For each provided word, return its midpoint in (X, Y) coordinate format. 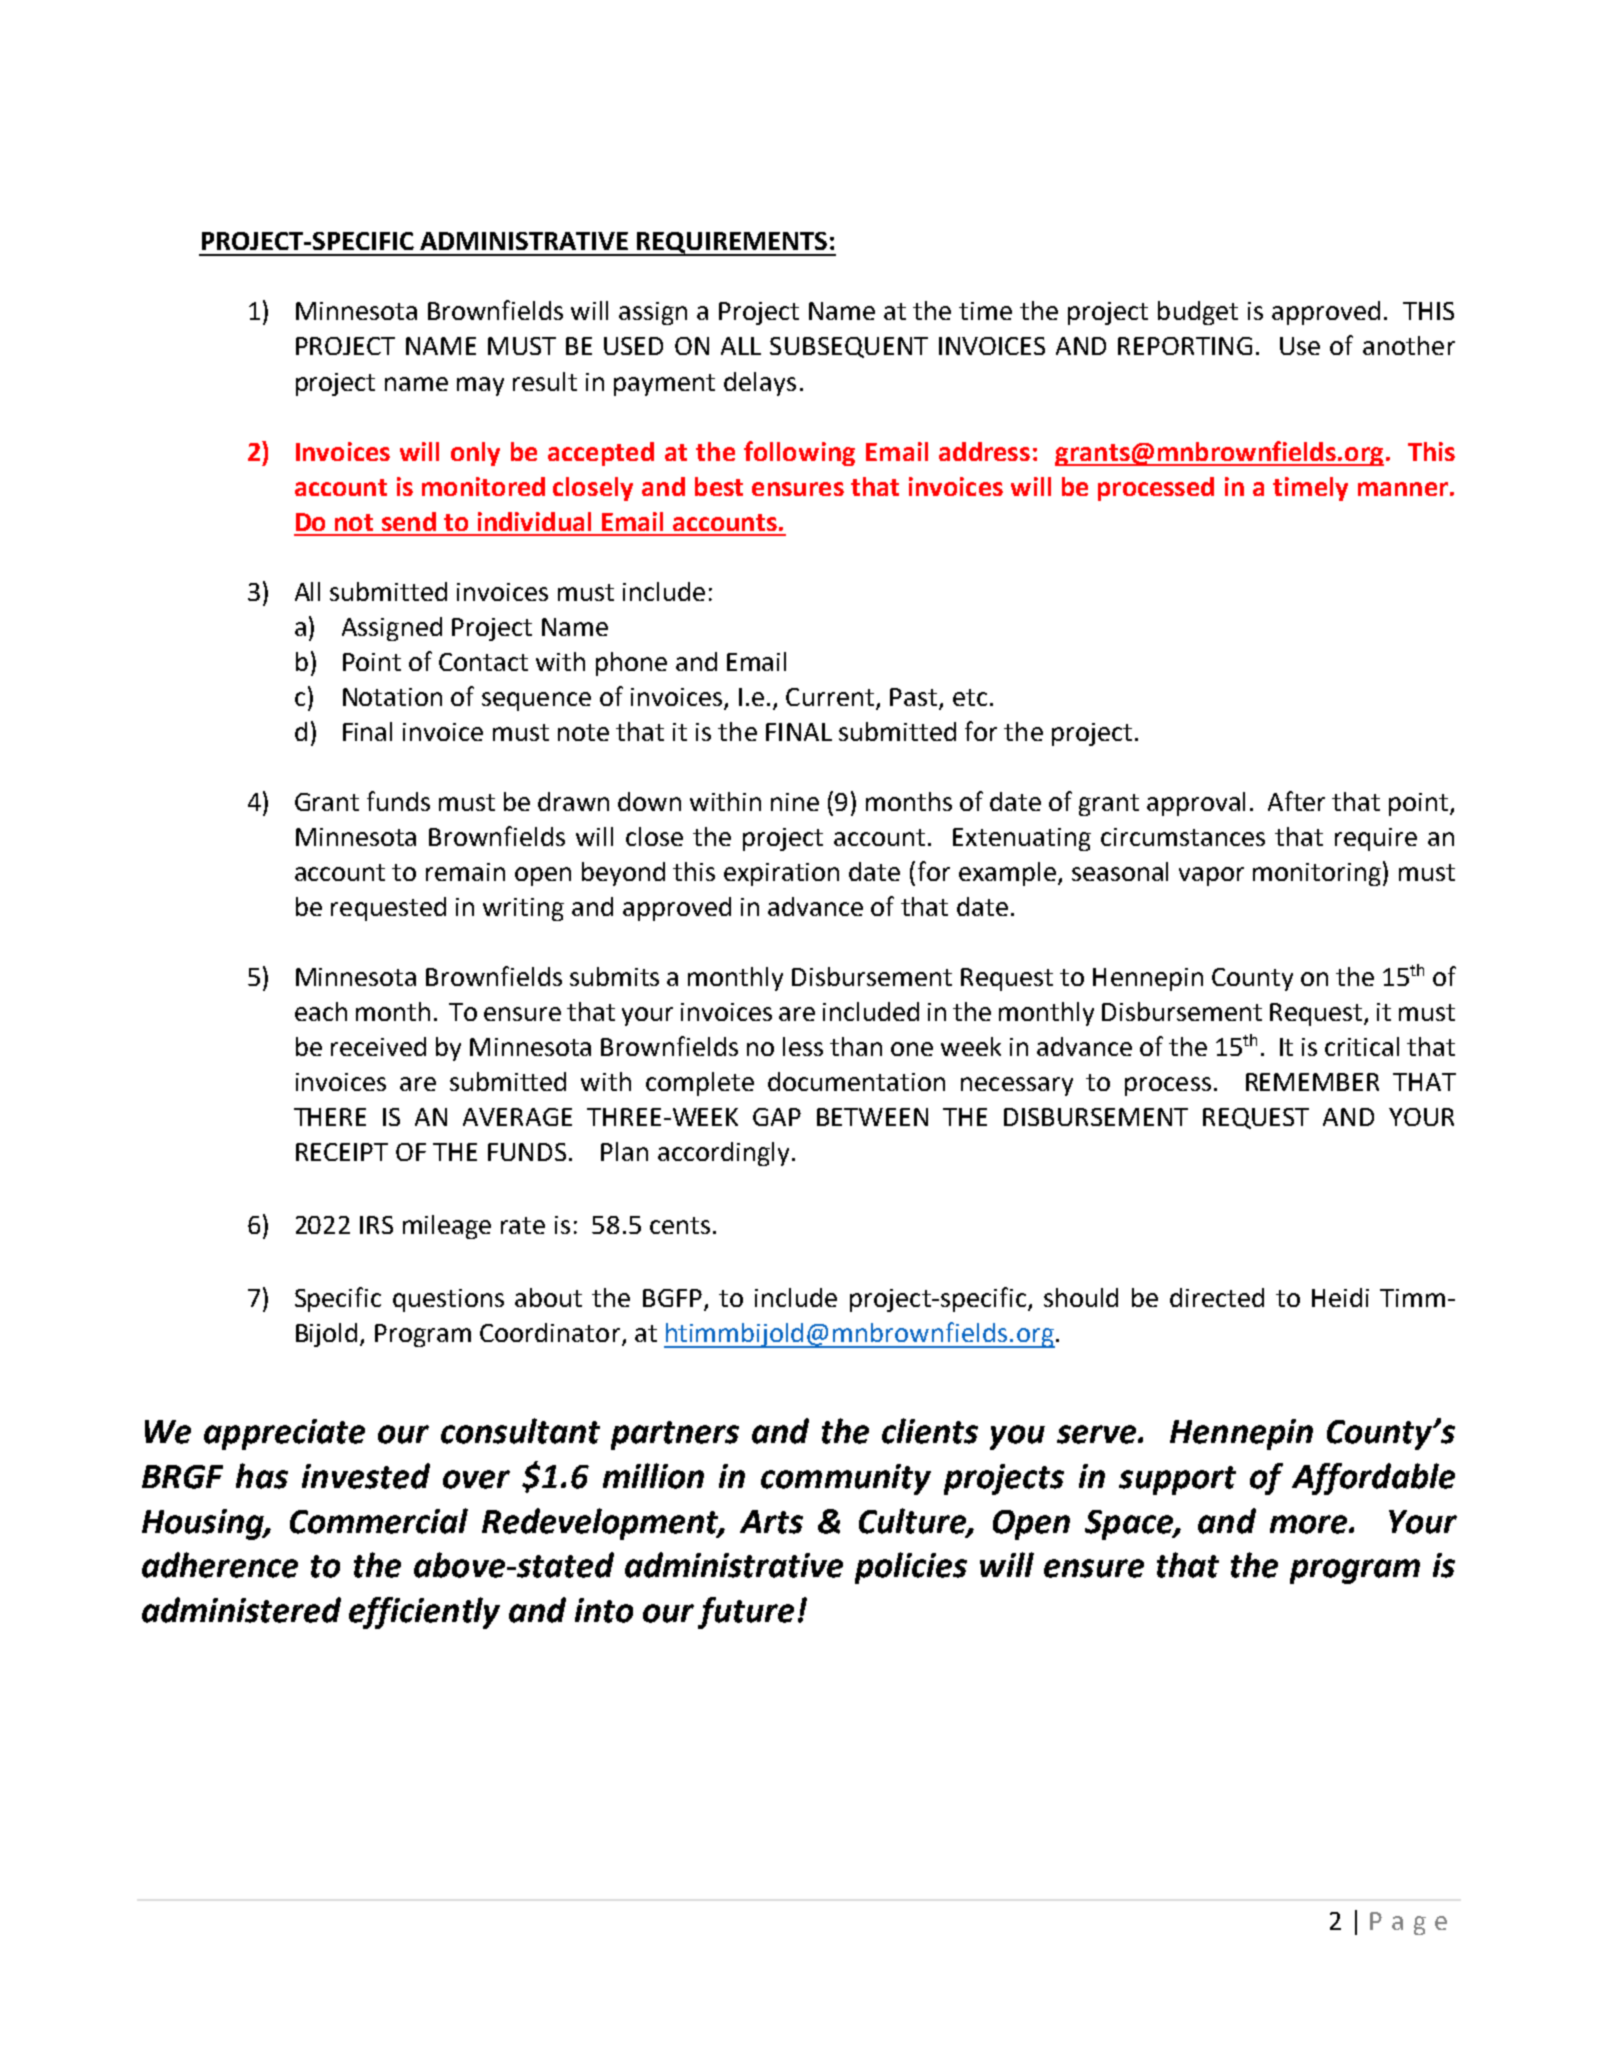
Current (831, 698)
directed (1217, 1297)
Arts (771, 1522)
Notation (392, 697)
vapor (1211, 876)
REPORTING (1185, 346)
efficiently (424, 1613)
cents (680, 1225)
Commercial (379, 1521)
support (1177, 1480)
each (321, 1011)
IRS (376, 1225)
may (480, 386)
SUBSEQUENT (849, 347)
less (803, 1046)
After (1296, 801)
